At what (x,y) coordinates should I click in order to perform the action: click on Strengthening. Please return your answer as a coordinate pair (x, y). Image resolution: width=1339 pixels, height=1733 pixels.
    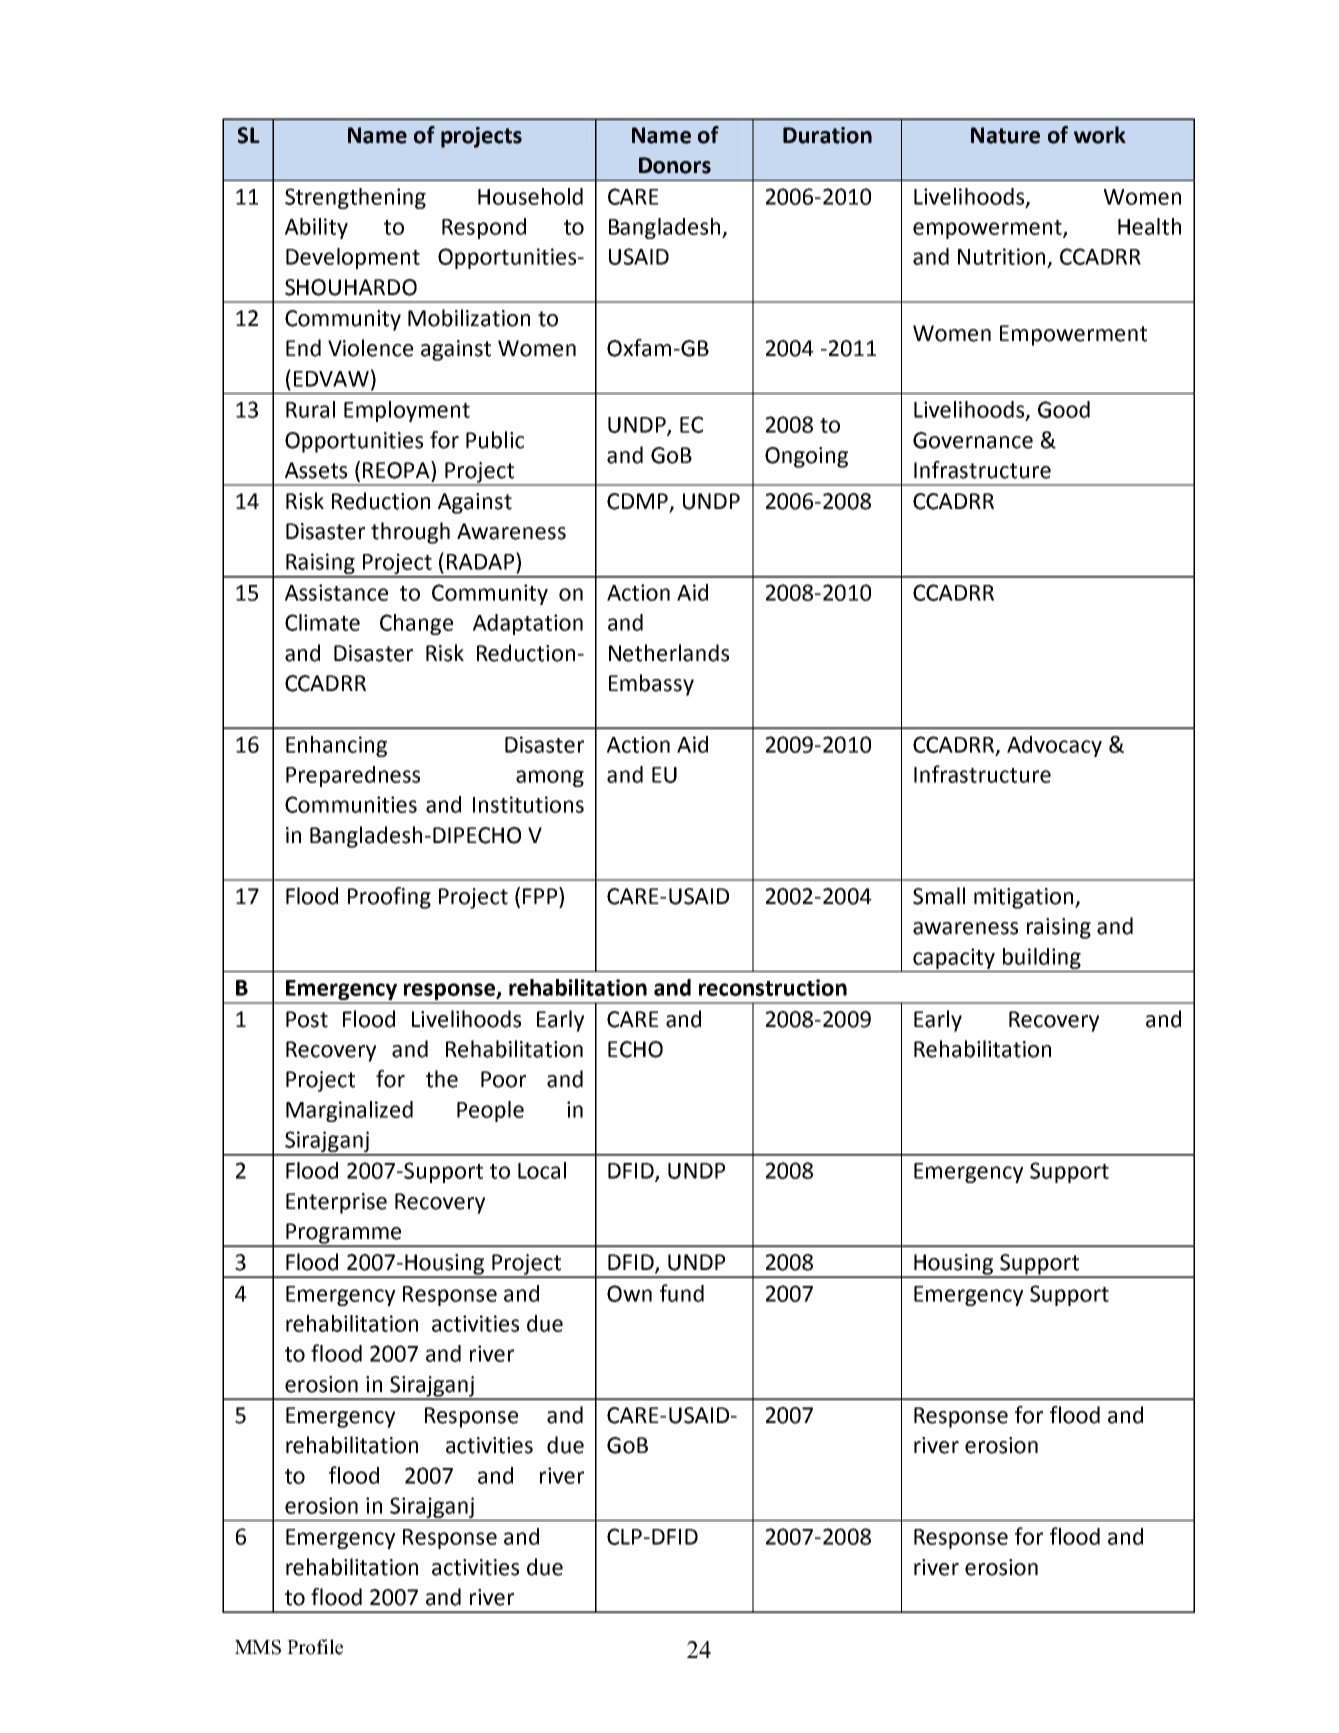
    Looking at the image, I should click on (355, 198).
